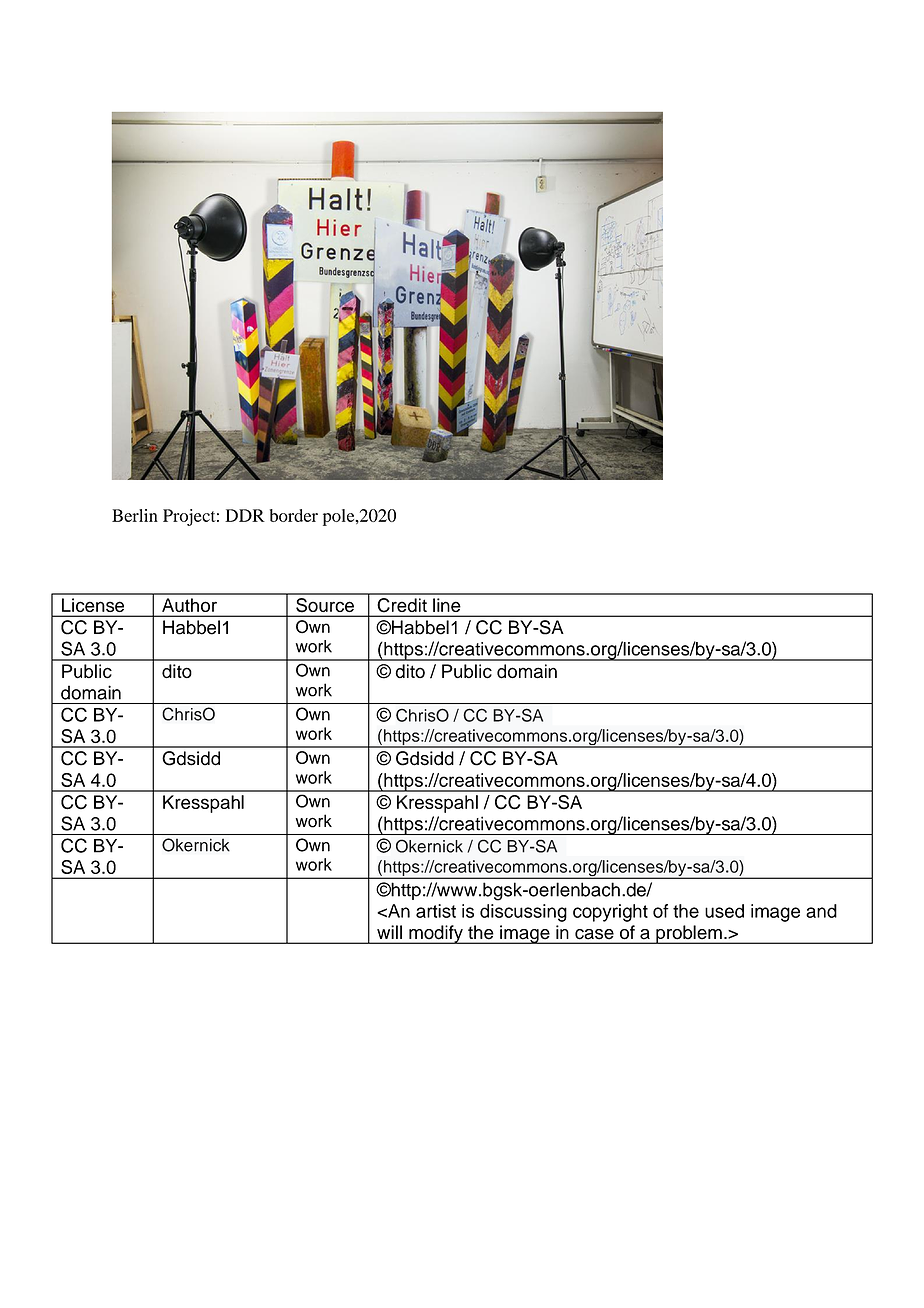  I want to click on problem, so click(689, 934).
